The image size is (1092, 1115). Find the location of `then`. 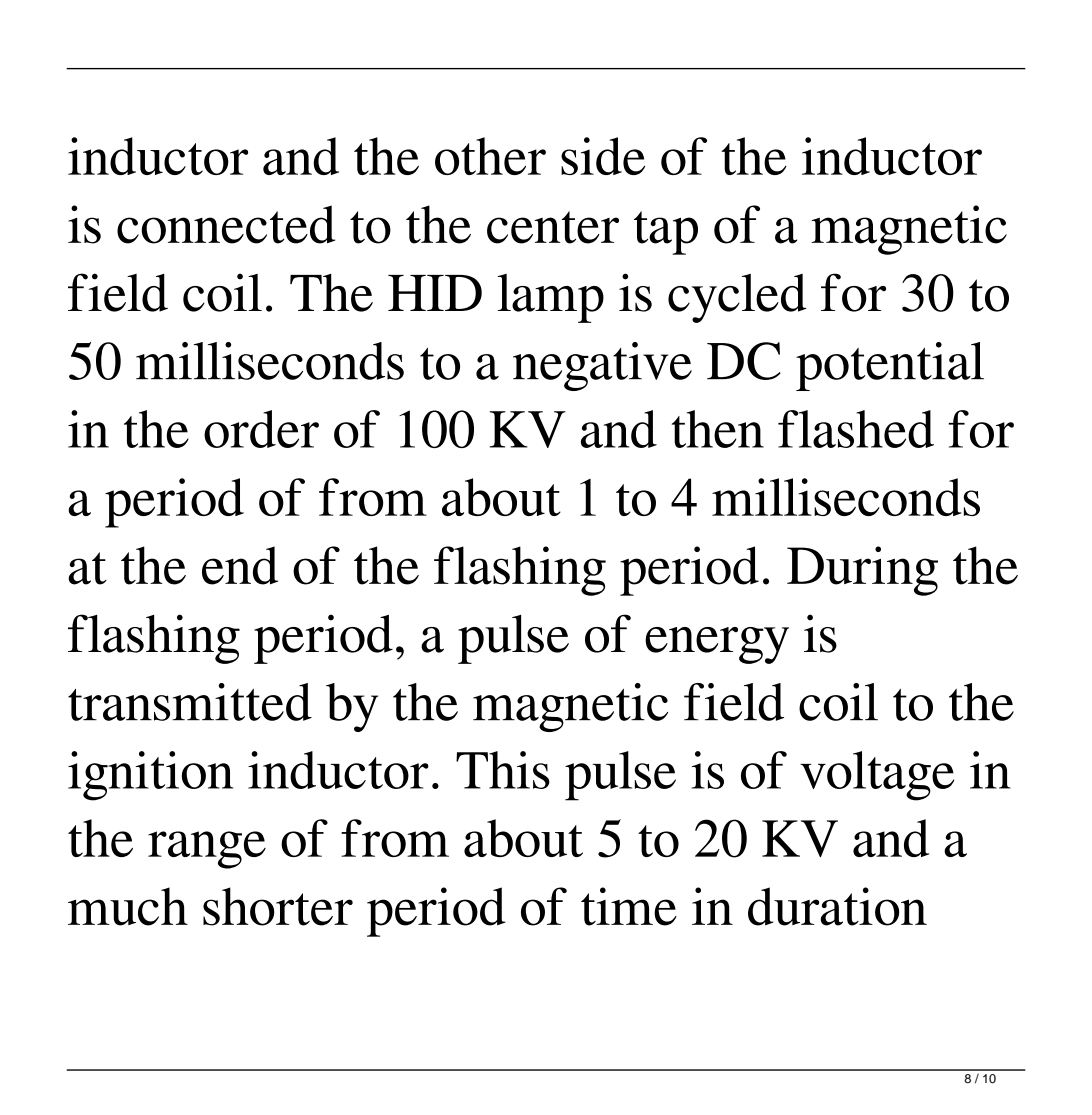

then is located at coordinates (718, 429).
